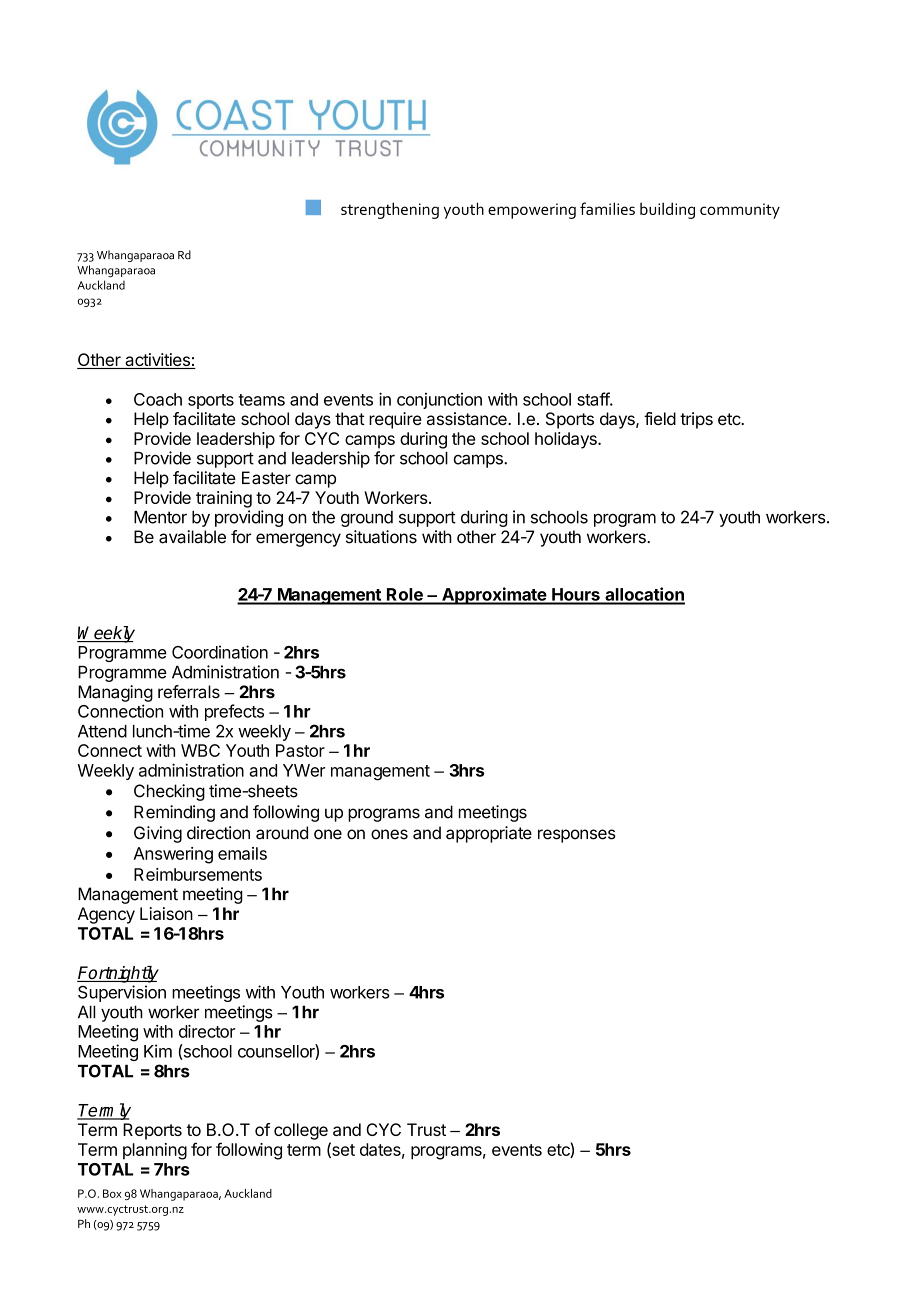  What do you see at coordinates (389, 834) in the screenshot?
I see `ones` at bounding box center [389, 834].
